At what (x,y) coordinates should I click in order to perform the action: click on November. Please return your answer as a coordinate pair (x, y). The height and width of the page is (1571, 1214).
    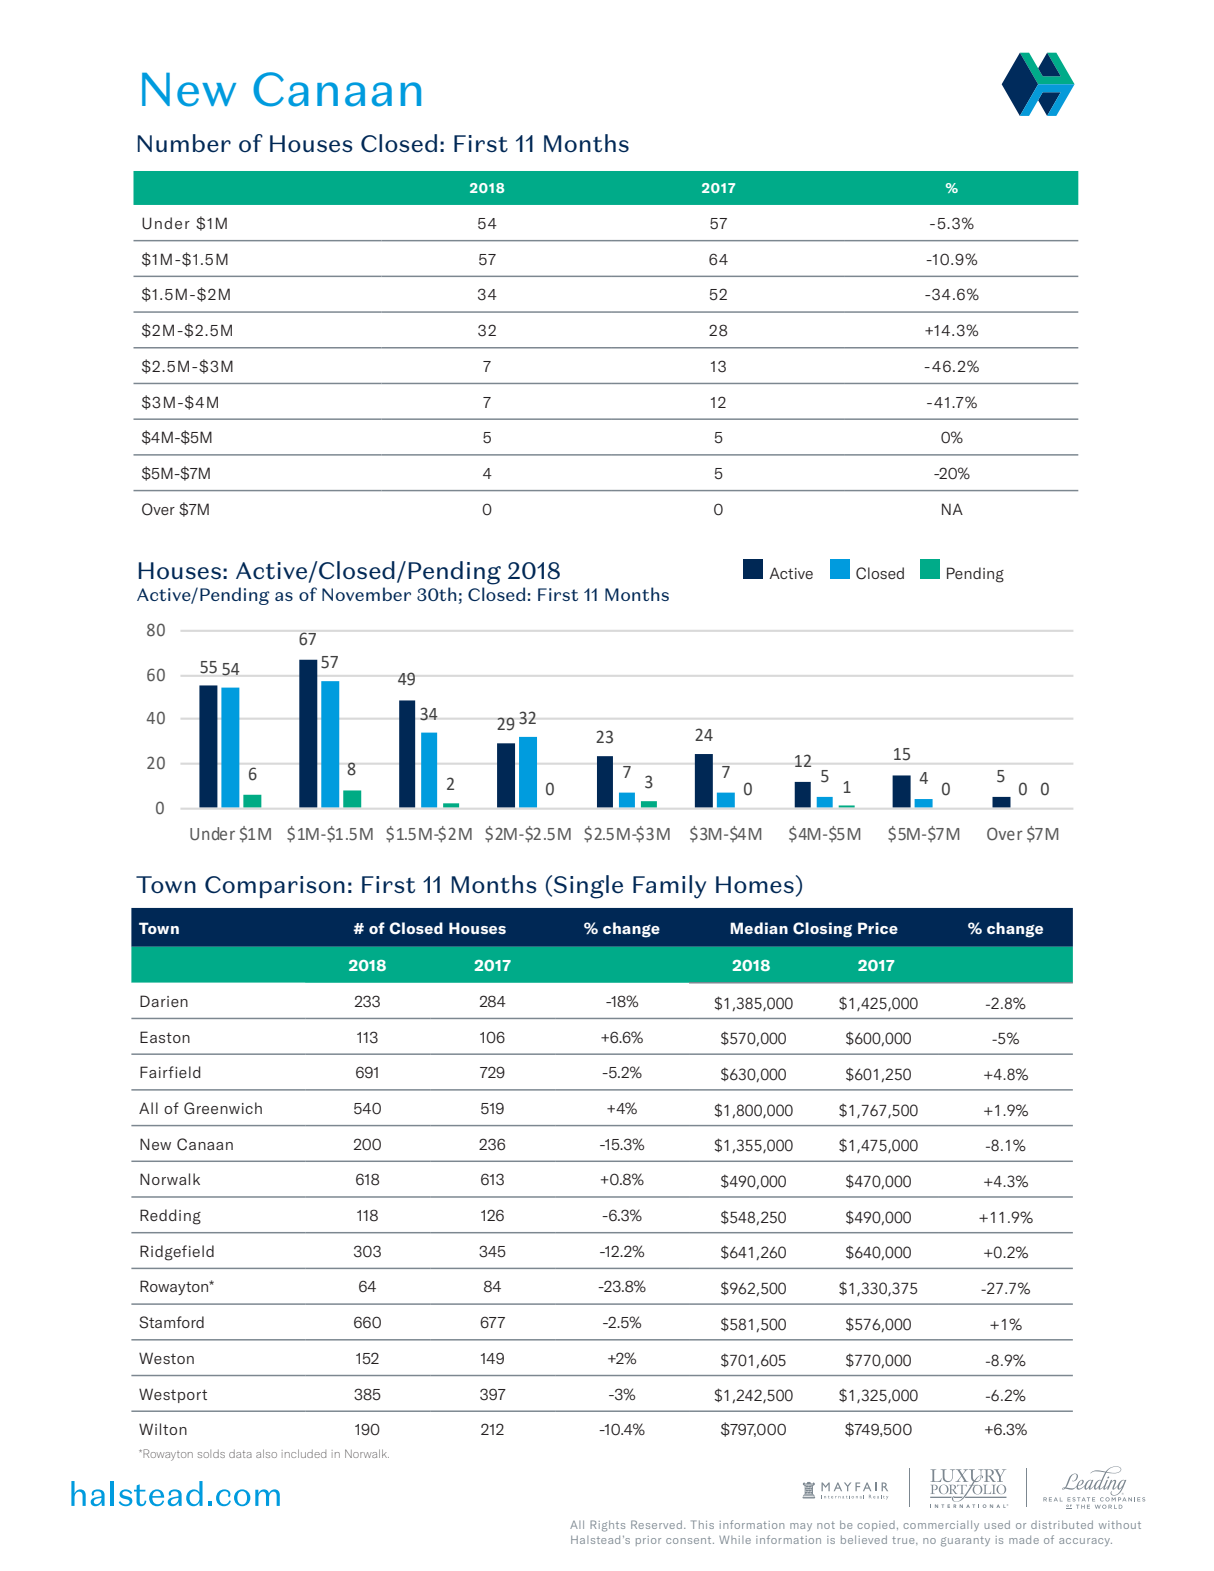
    Looking at the image, I should click on (366, 594).
